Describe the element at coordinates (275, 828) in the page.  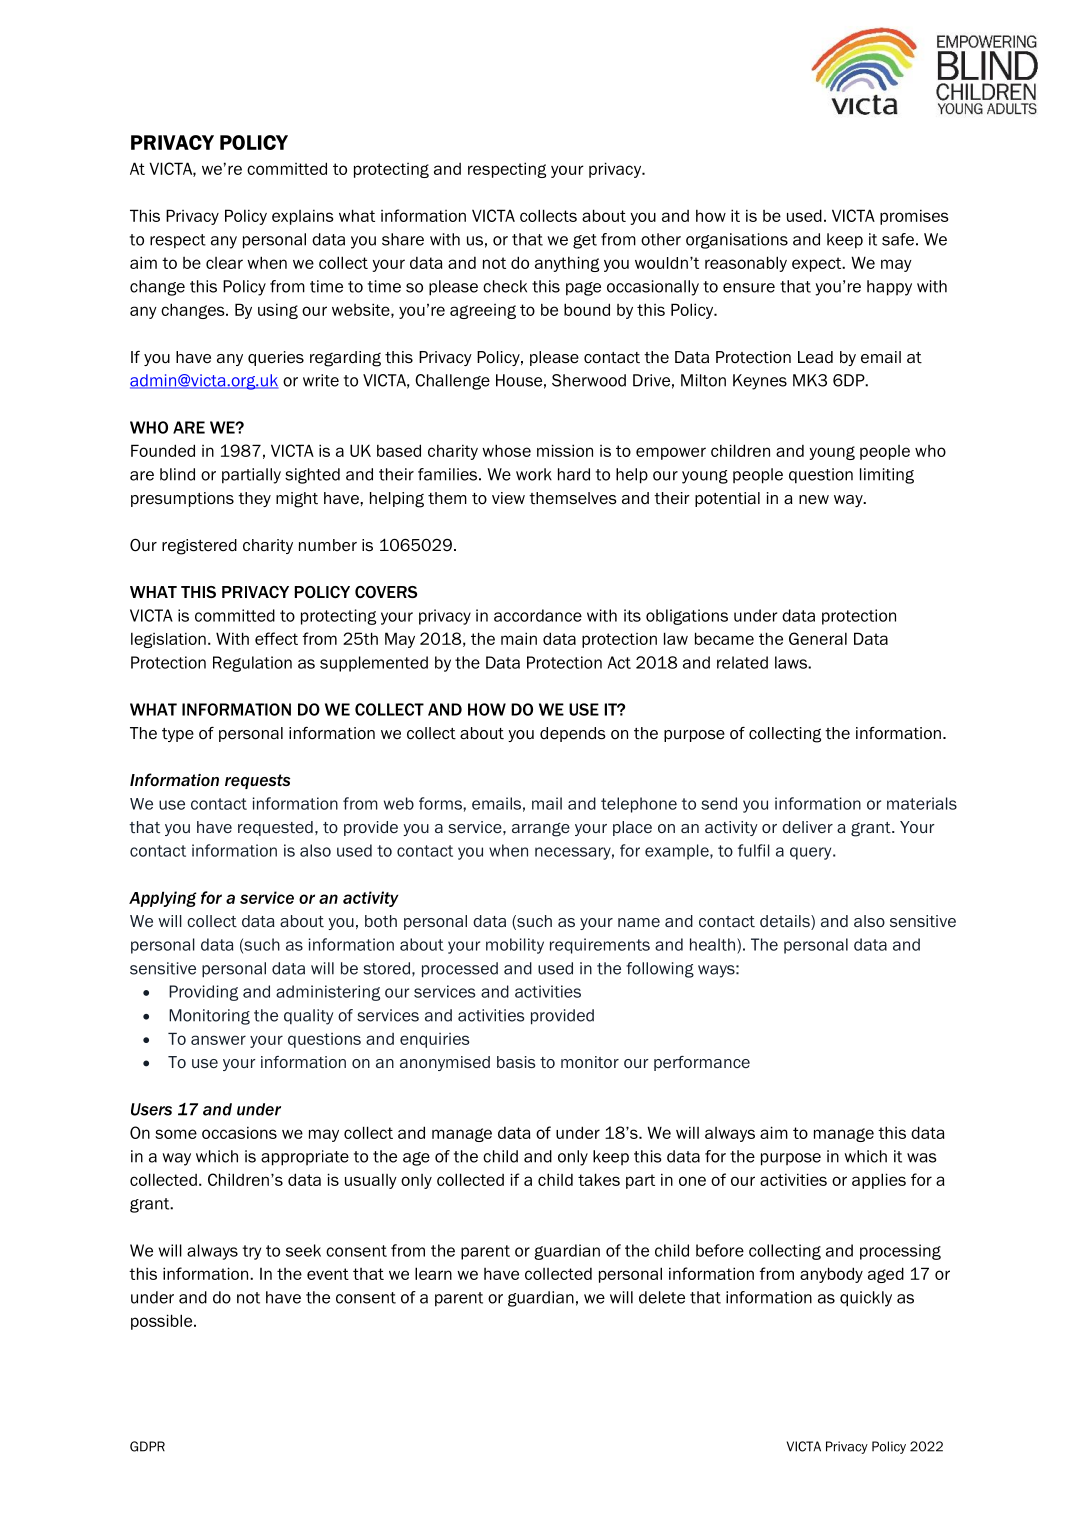
I see `requested` at that location.
